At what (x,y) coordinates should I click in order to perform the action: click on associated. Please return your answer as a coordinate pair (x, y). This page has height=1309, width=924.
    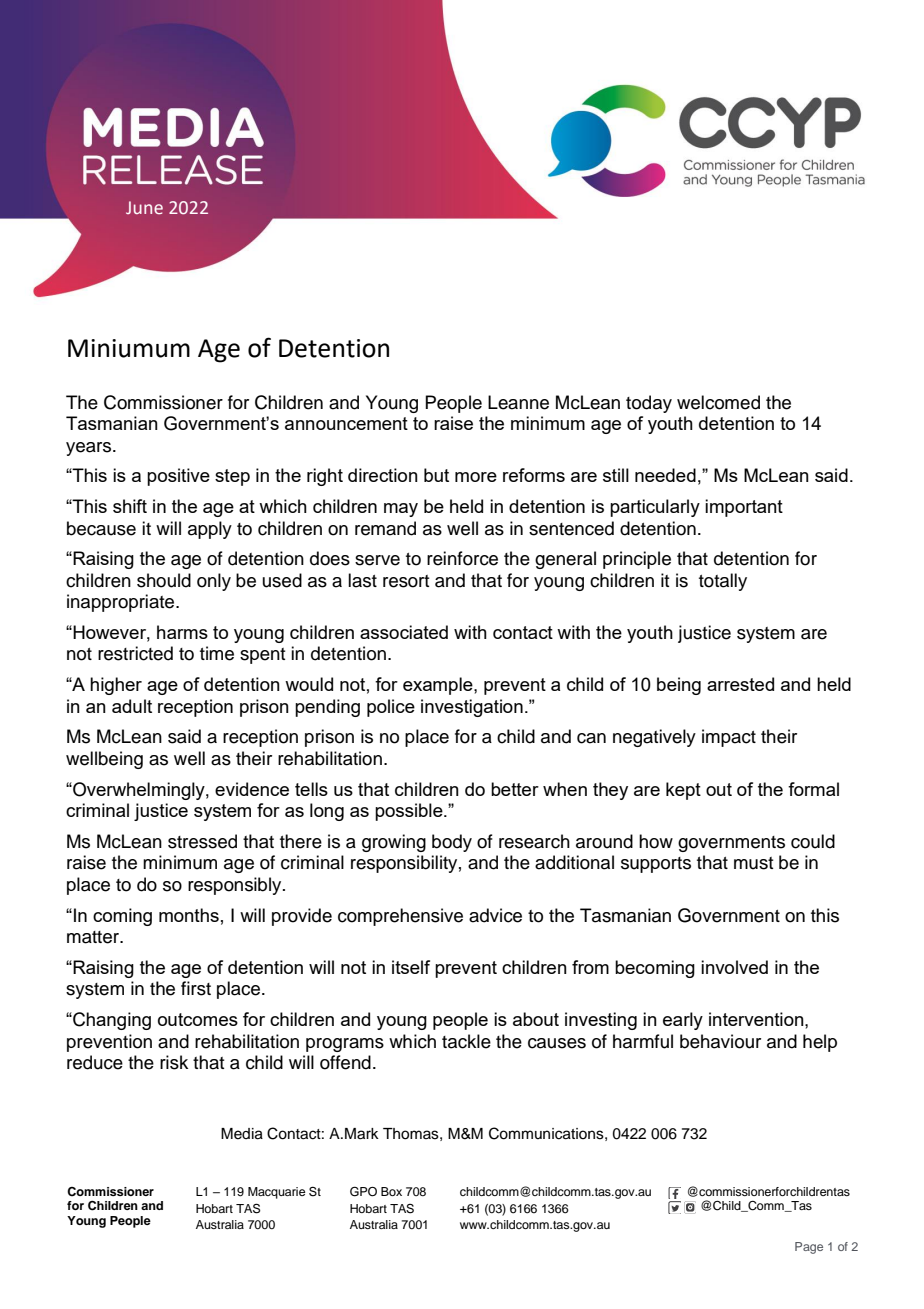
    Looking at the image, I should click on (404, 632).
